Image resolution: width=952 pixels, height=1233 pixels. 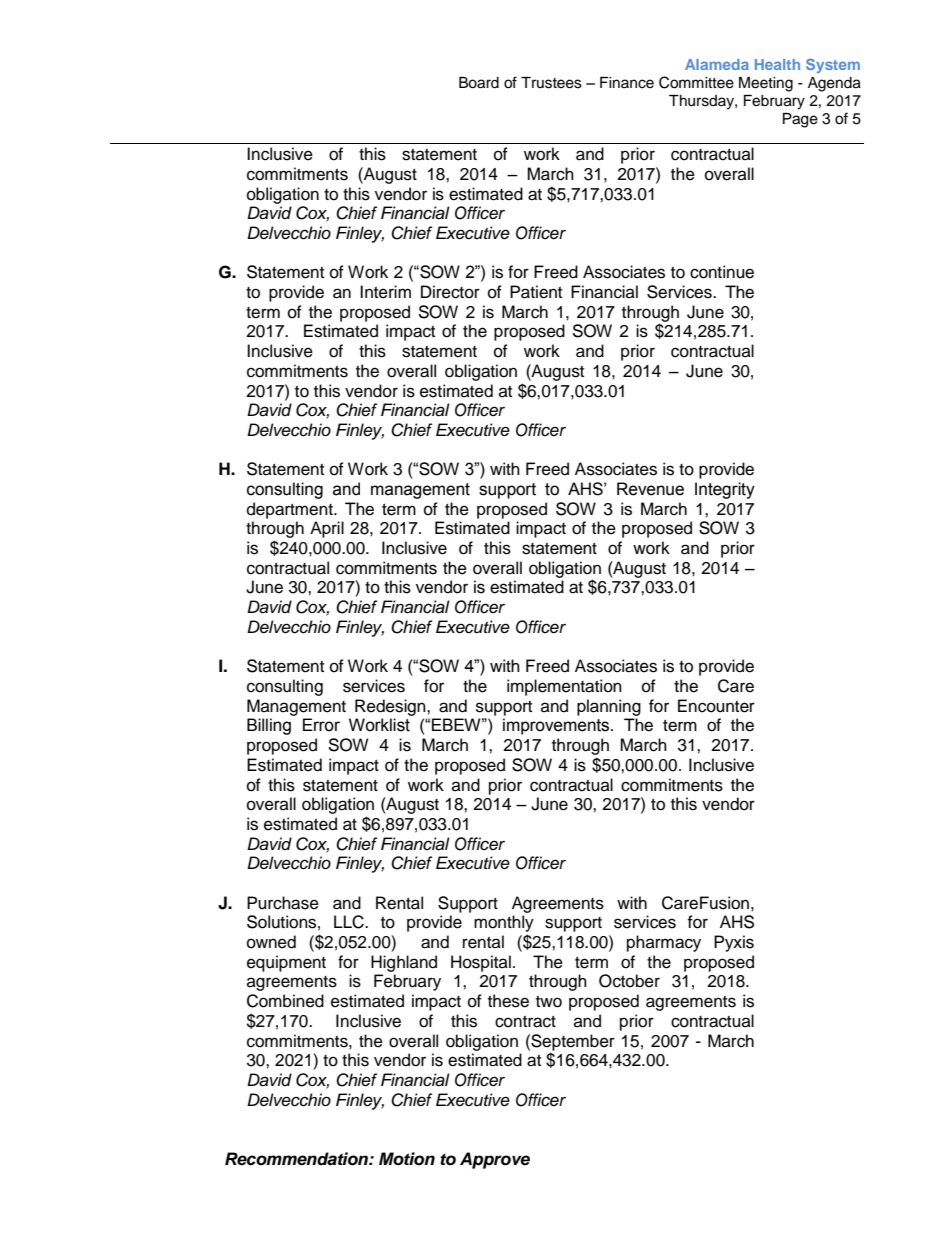 What do you see at coordinates (725, 490) in the screenshot?
I see `Integrity` at bounding box center [725, 490].
